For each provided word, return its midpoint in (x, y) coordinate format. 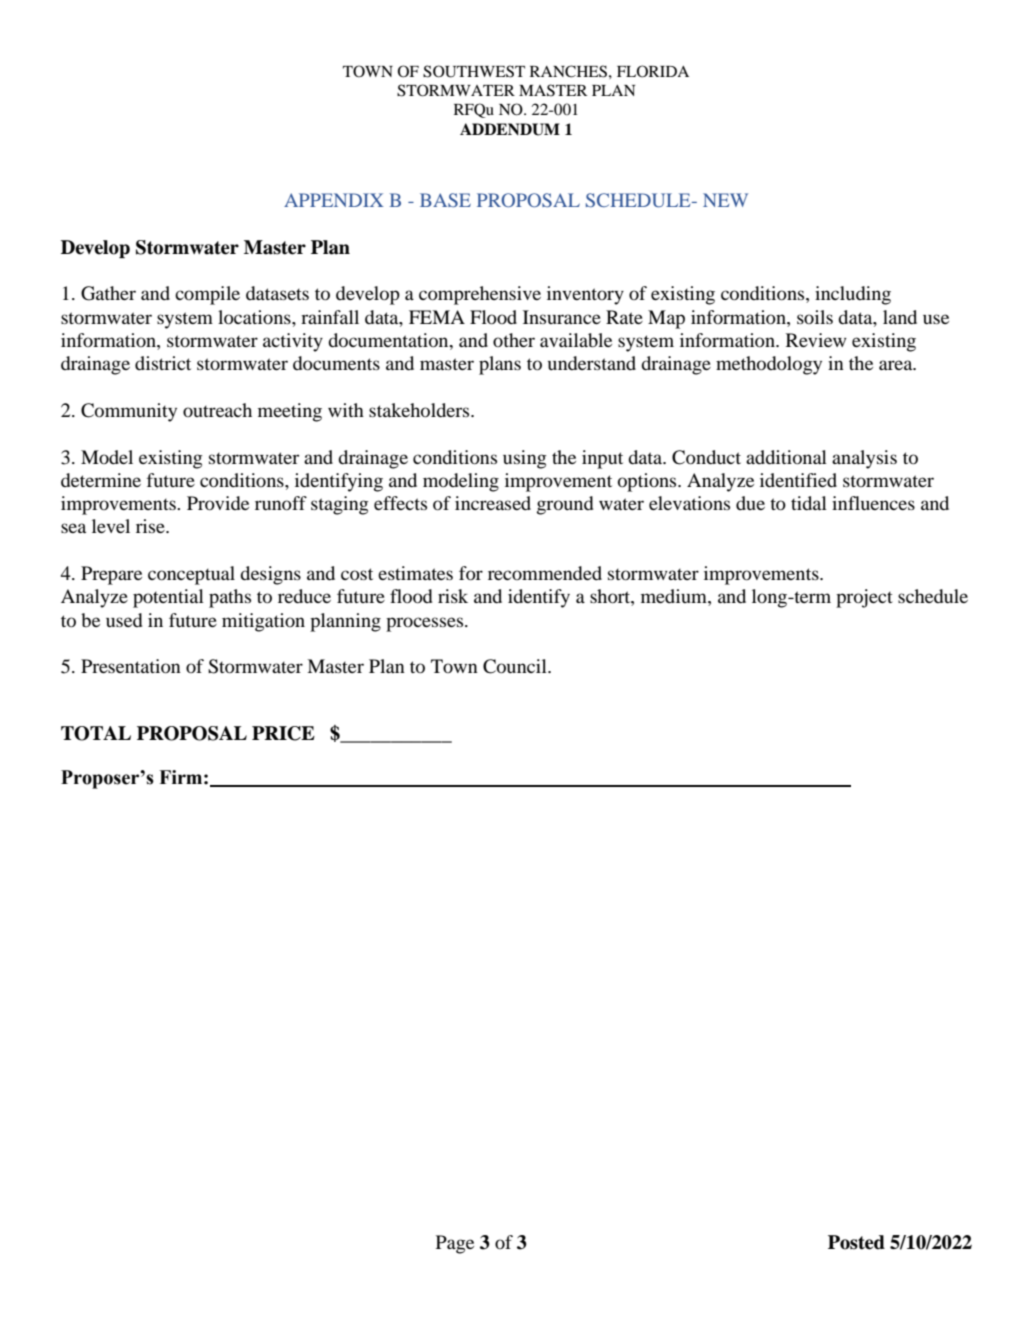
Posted (856, 1242)
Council (516, 666)
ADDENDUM (510, 129)
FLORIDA (653, 71)
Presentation (131, 666)
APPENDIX (334, 200)
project (864, 598)
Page (455, 1244)
